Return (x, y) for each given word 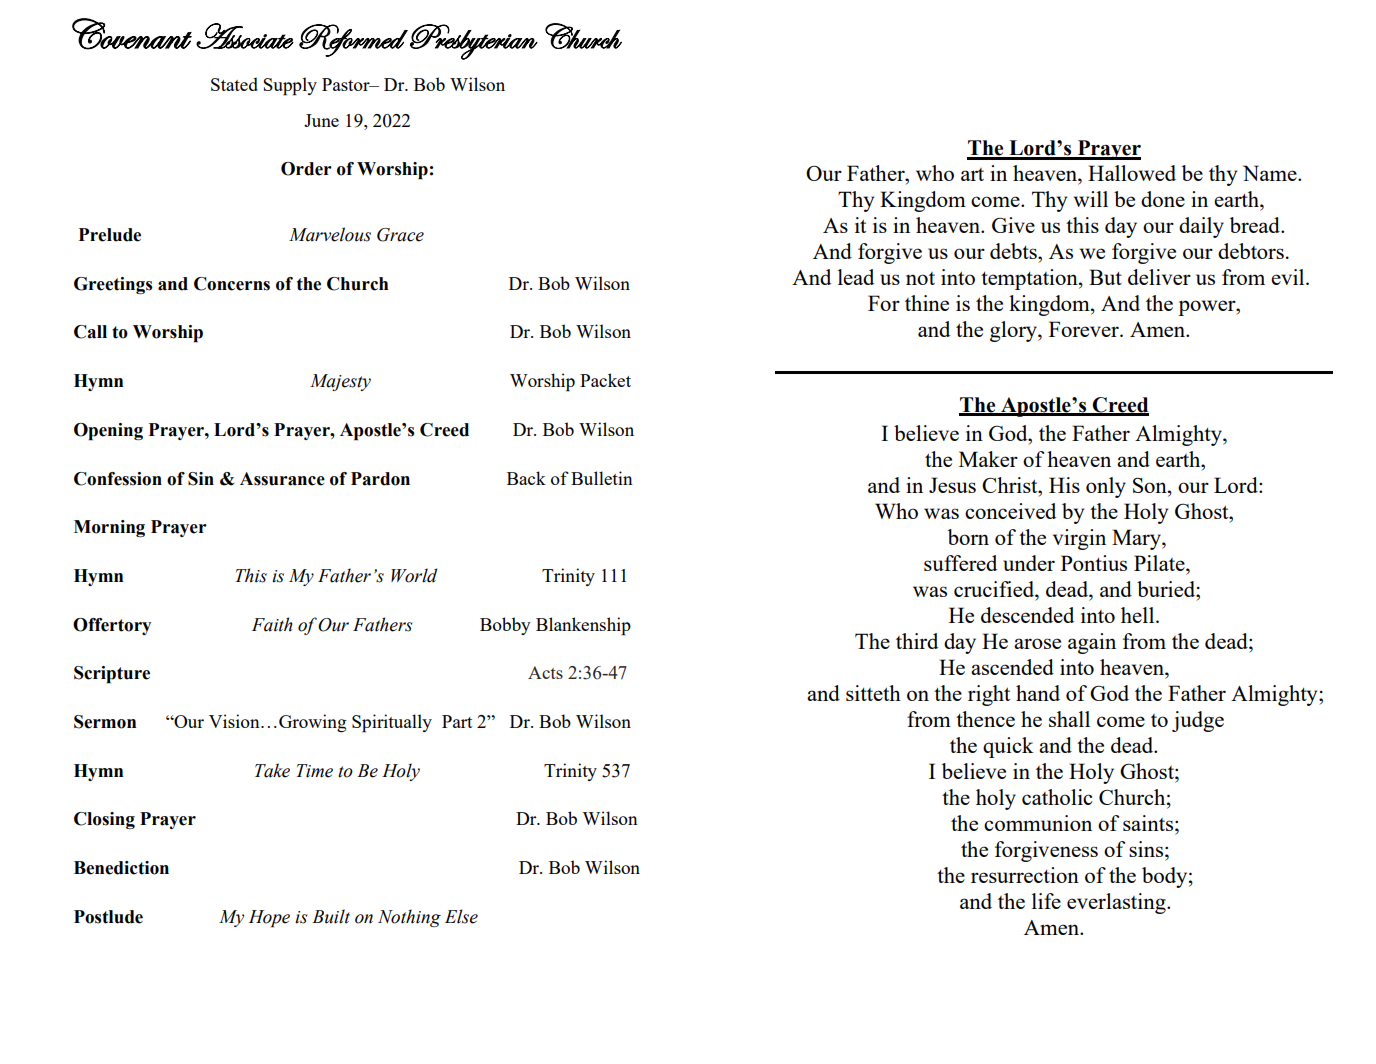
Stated (234, 84)
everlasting (1117, 903)
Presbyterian (474, 42)
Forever (1085, 329)
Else (461, 916)
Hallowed (1132, 173)
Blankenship (583, 626)
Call (90, 332)
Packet (605, 380)
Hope (269, 919)
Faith (272, 624)
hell (1139, 615)
